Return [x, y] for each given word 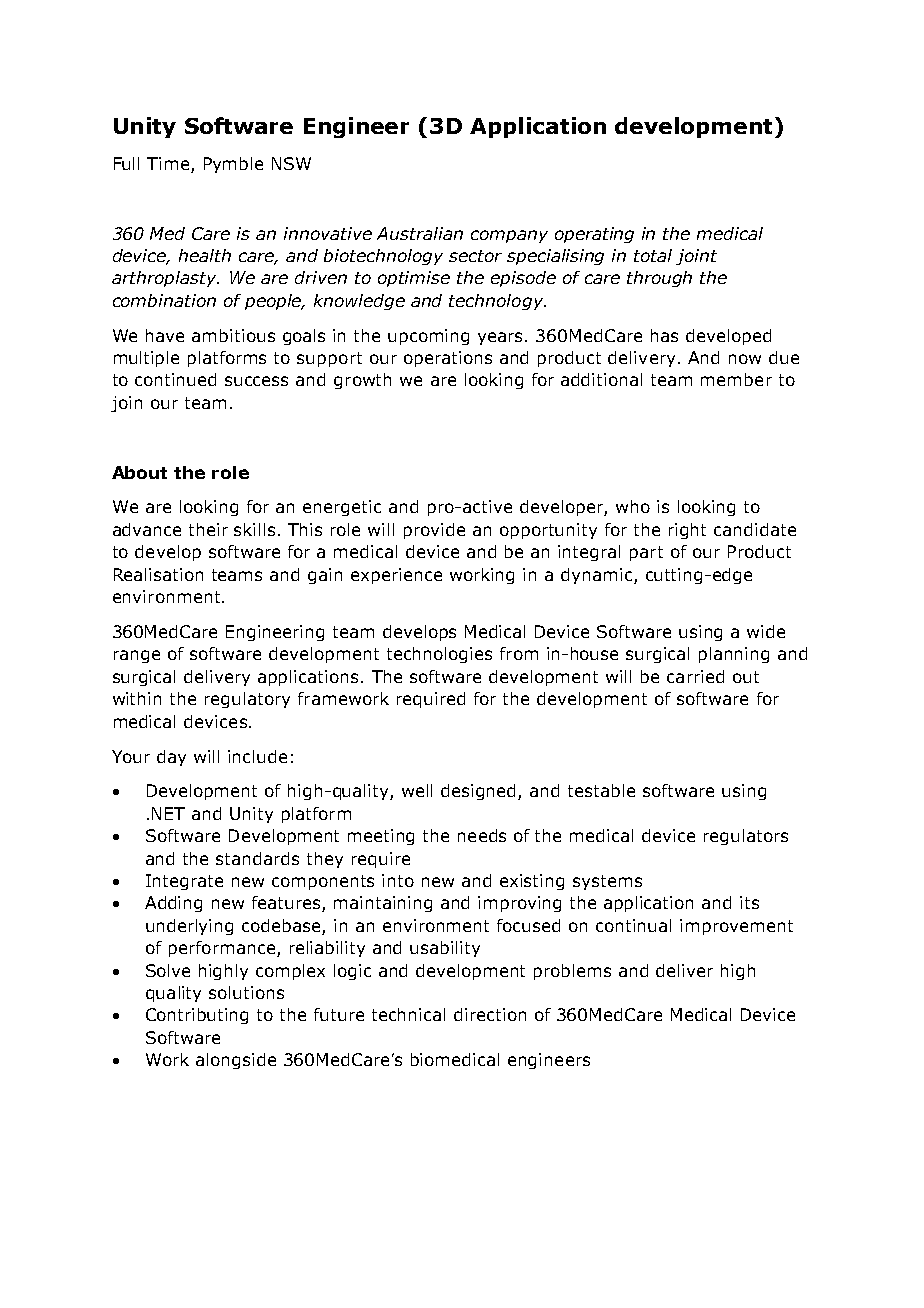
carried [695, 676]
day [171, 758]
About [139, 472]
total [653, 255]
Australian [420, 233]
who [633, 506]
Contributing [197, 1016]
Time [169, 165]
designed [480, 792]
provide [434, 531]
